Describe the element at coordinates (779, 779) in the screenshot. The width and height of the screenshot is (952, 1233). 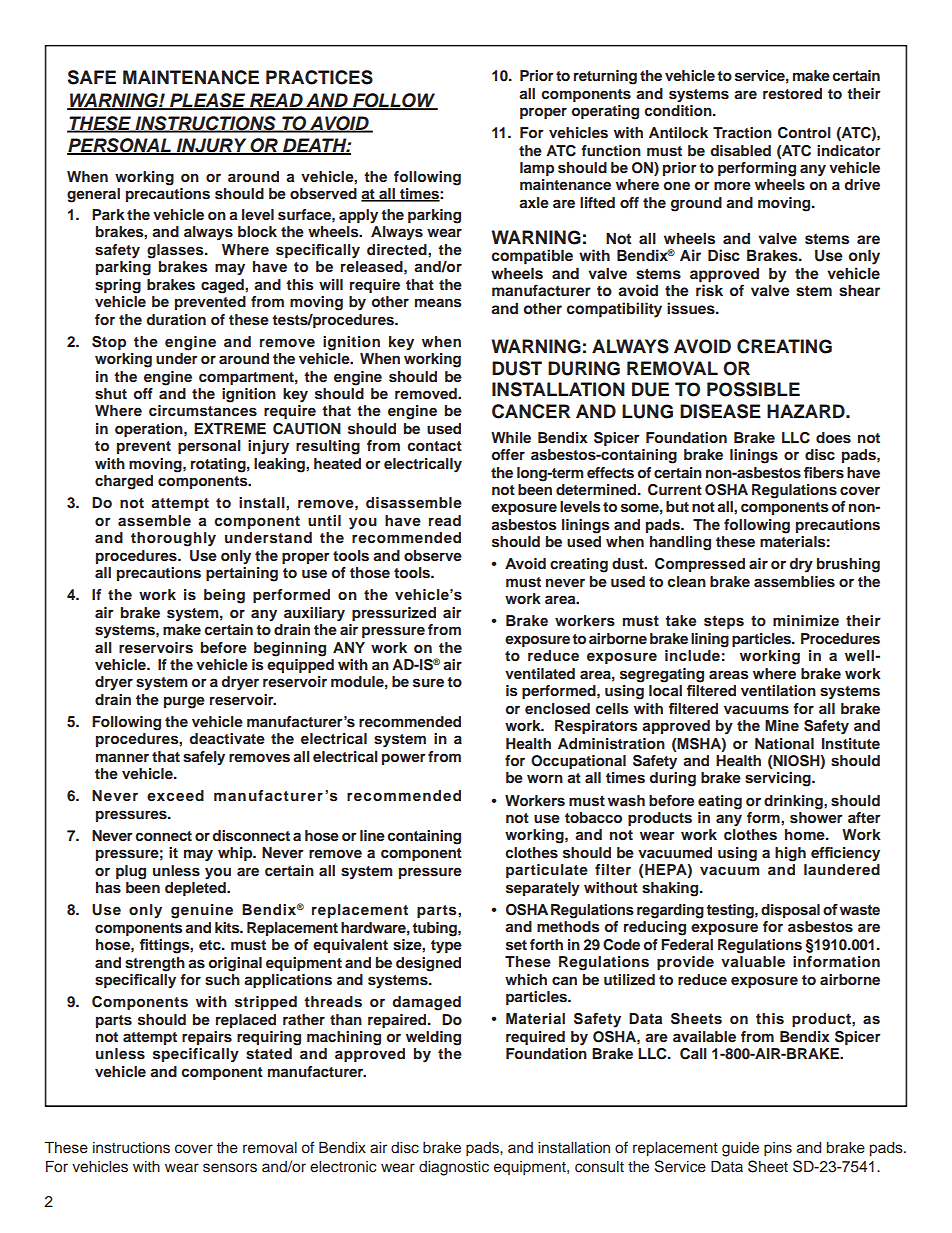
I see `servicing` at that location.
